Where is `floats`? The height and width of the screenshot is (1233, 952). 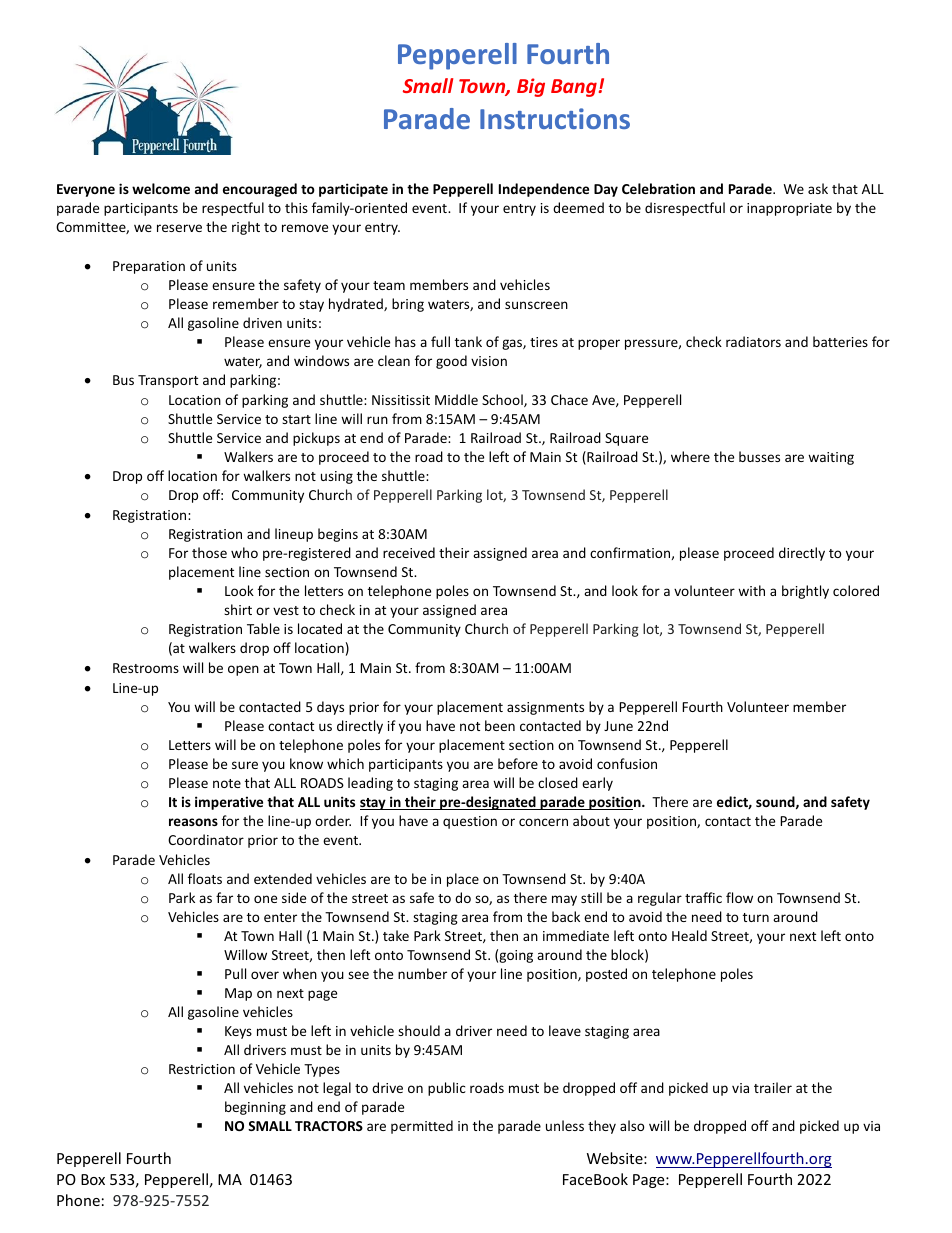 floats is located at coordinates (205, 878).
